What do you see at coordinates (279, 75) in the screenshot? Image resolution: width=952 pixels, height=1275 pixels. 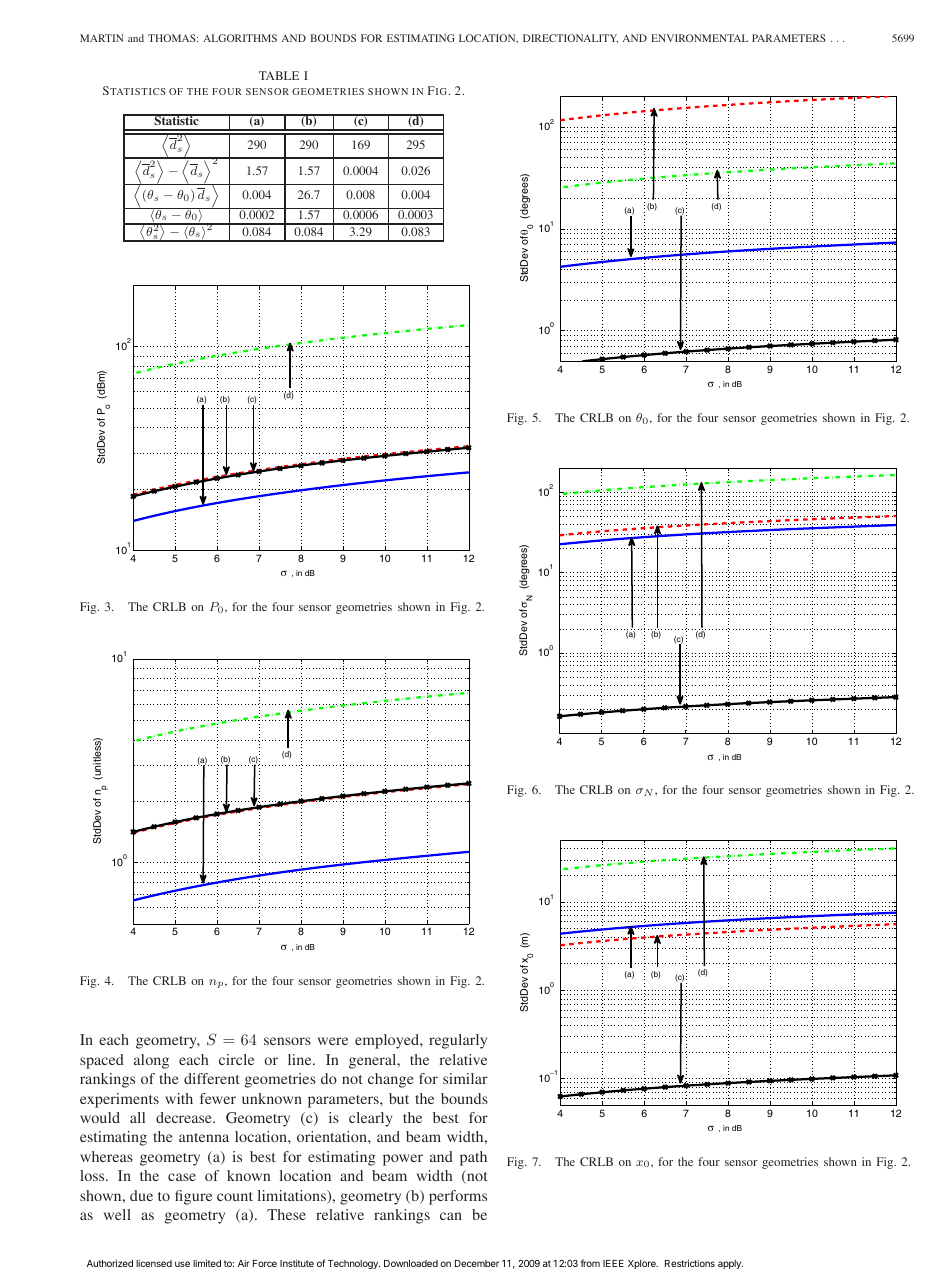 I see `TABLE` at bounding box center [279, 75].
